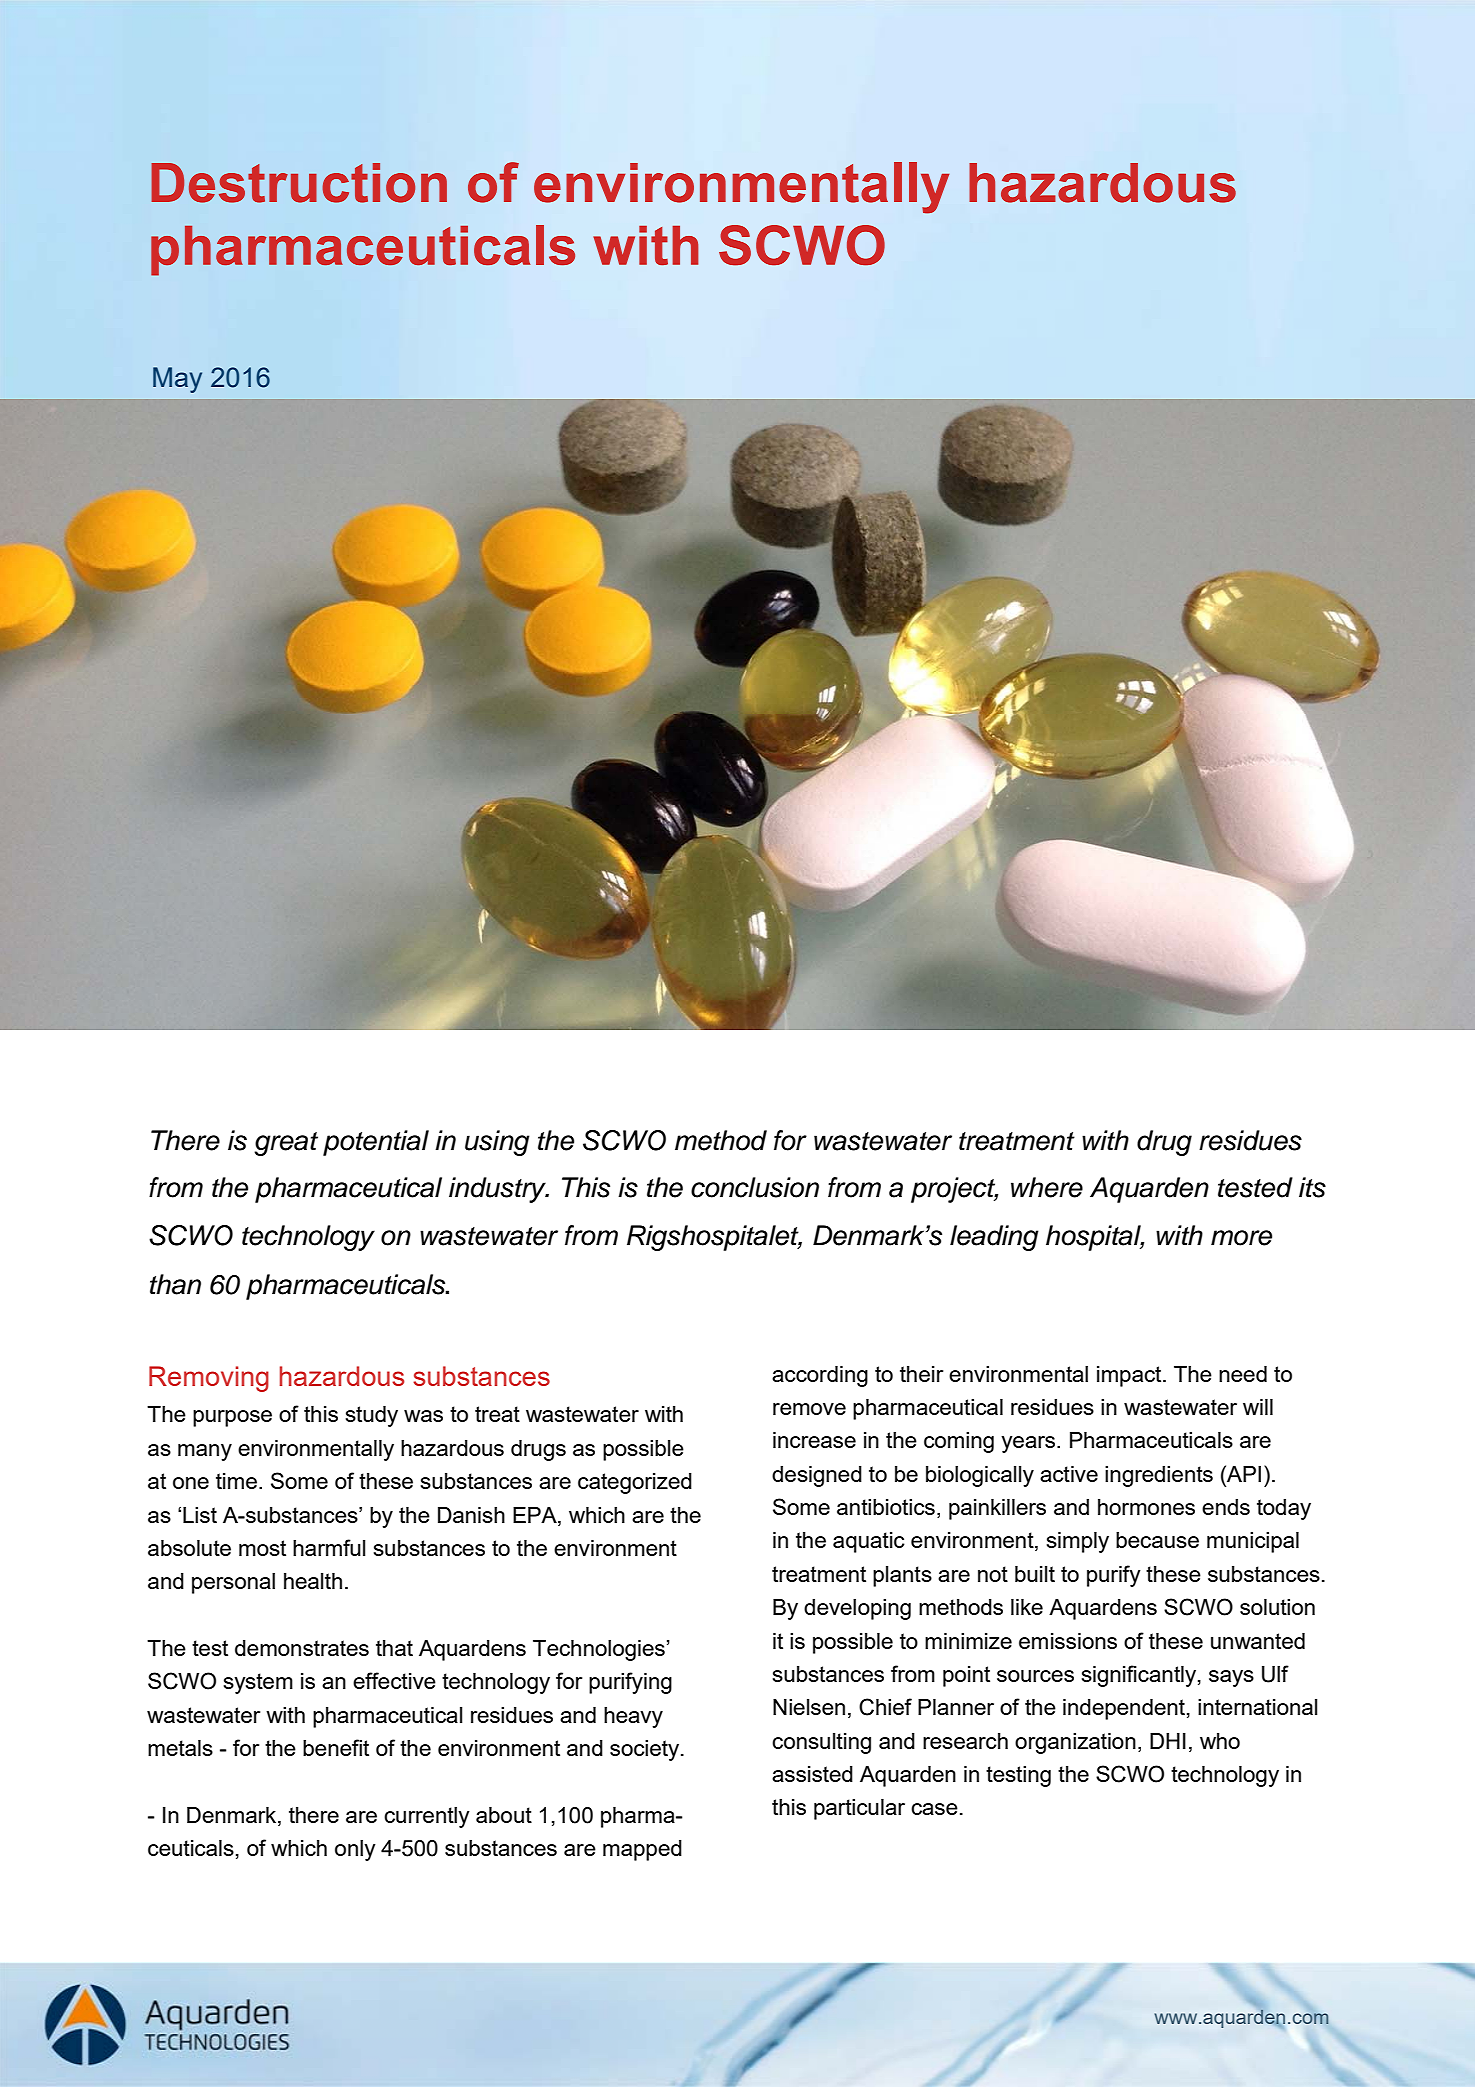 Image resolution: width=1475 pixels, height=2087 pixels. I want to click on study, so click(372, 1416).
